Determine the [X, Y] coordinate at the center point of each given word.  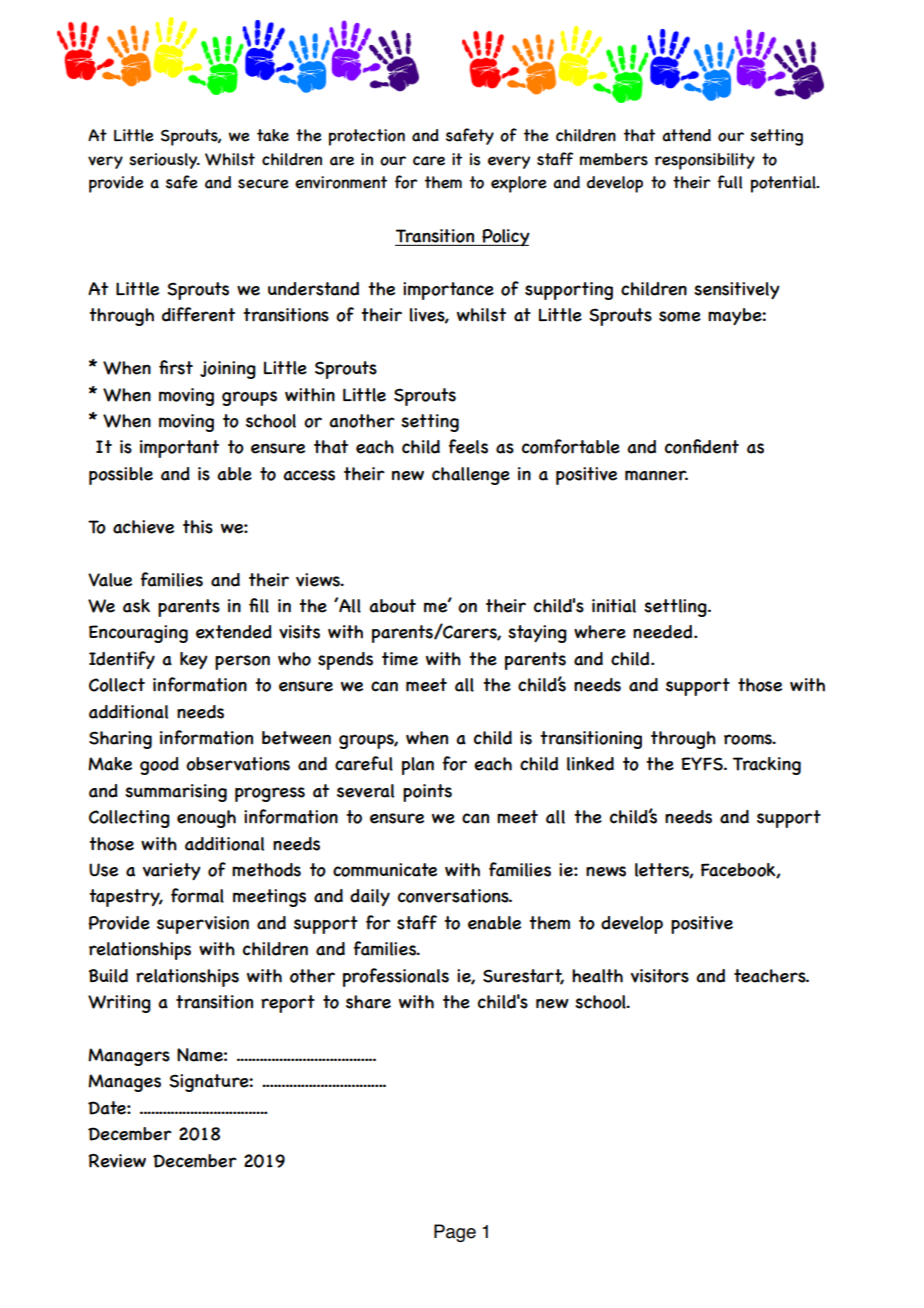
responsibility [705, 161]
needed [664, 632]
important [179, 449]
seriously [164, 161]
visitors [660, 976]
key [194, 660]
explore [519, 184]
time [400, 659]
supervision [203, 925]
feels [468, 446]
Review [117, 1161]
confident [702, 446]
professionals [396, 977]
